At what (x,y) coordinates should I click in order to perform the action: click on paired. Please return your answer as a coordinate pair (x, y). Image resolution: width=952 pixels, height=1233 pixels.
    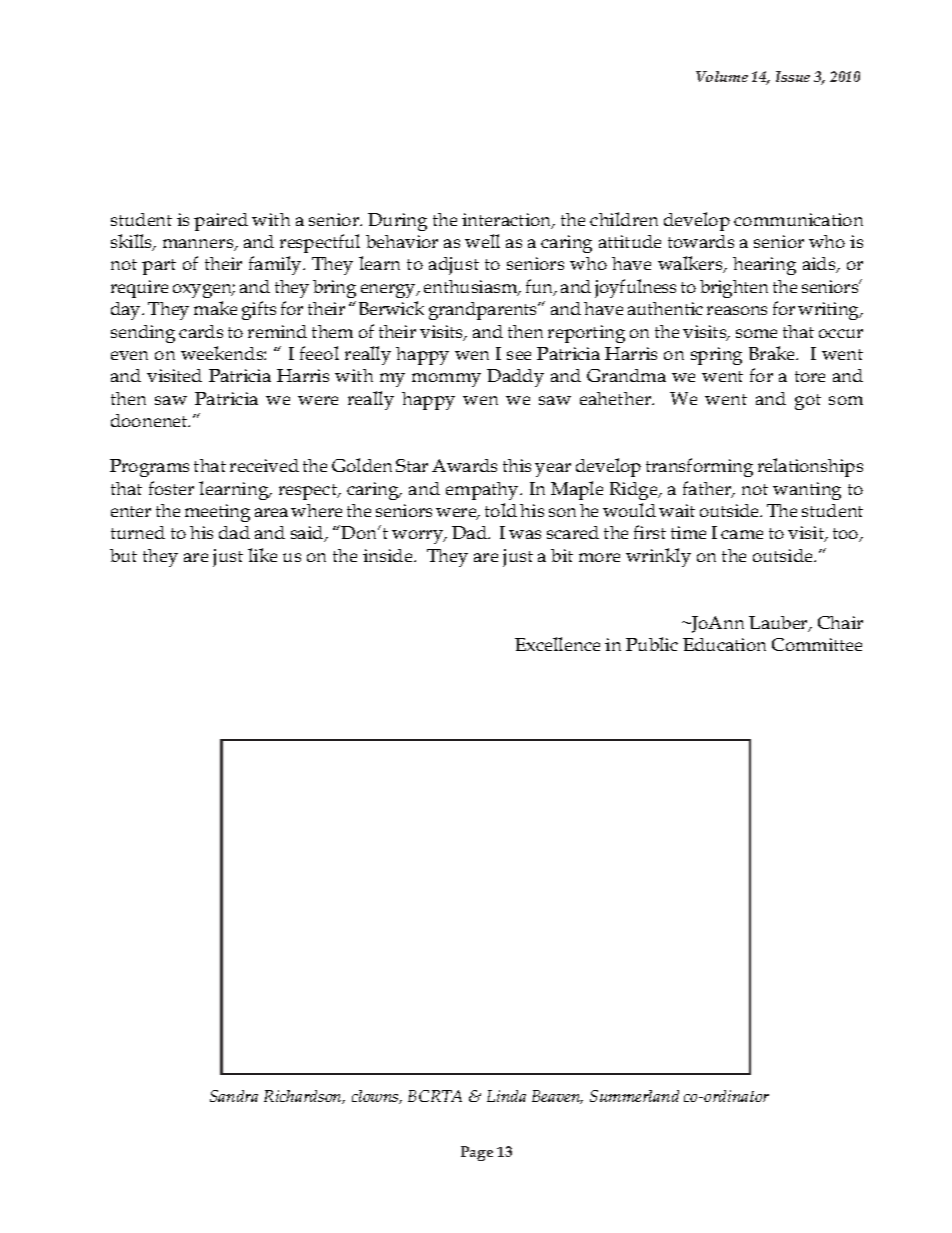
    Looking at the image, I should click on (221, 222).
